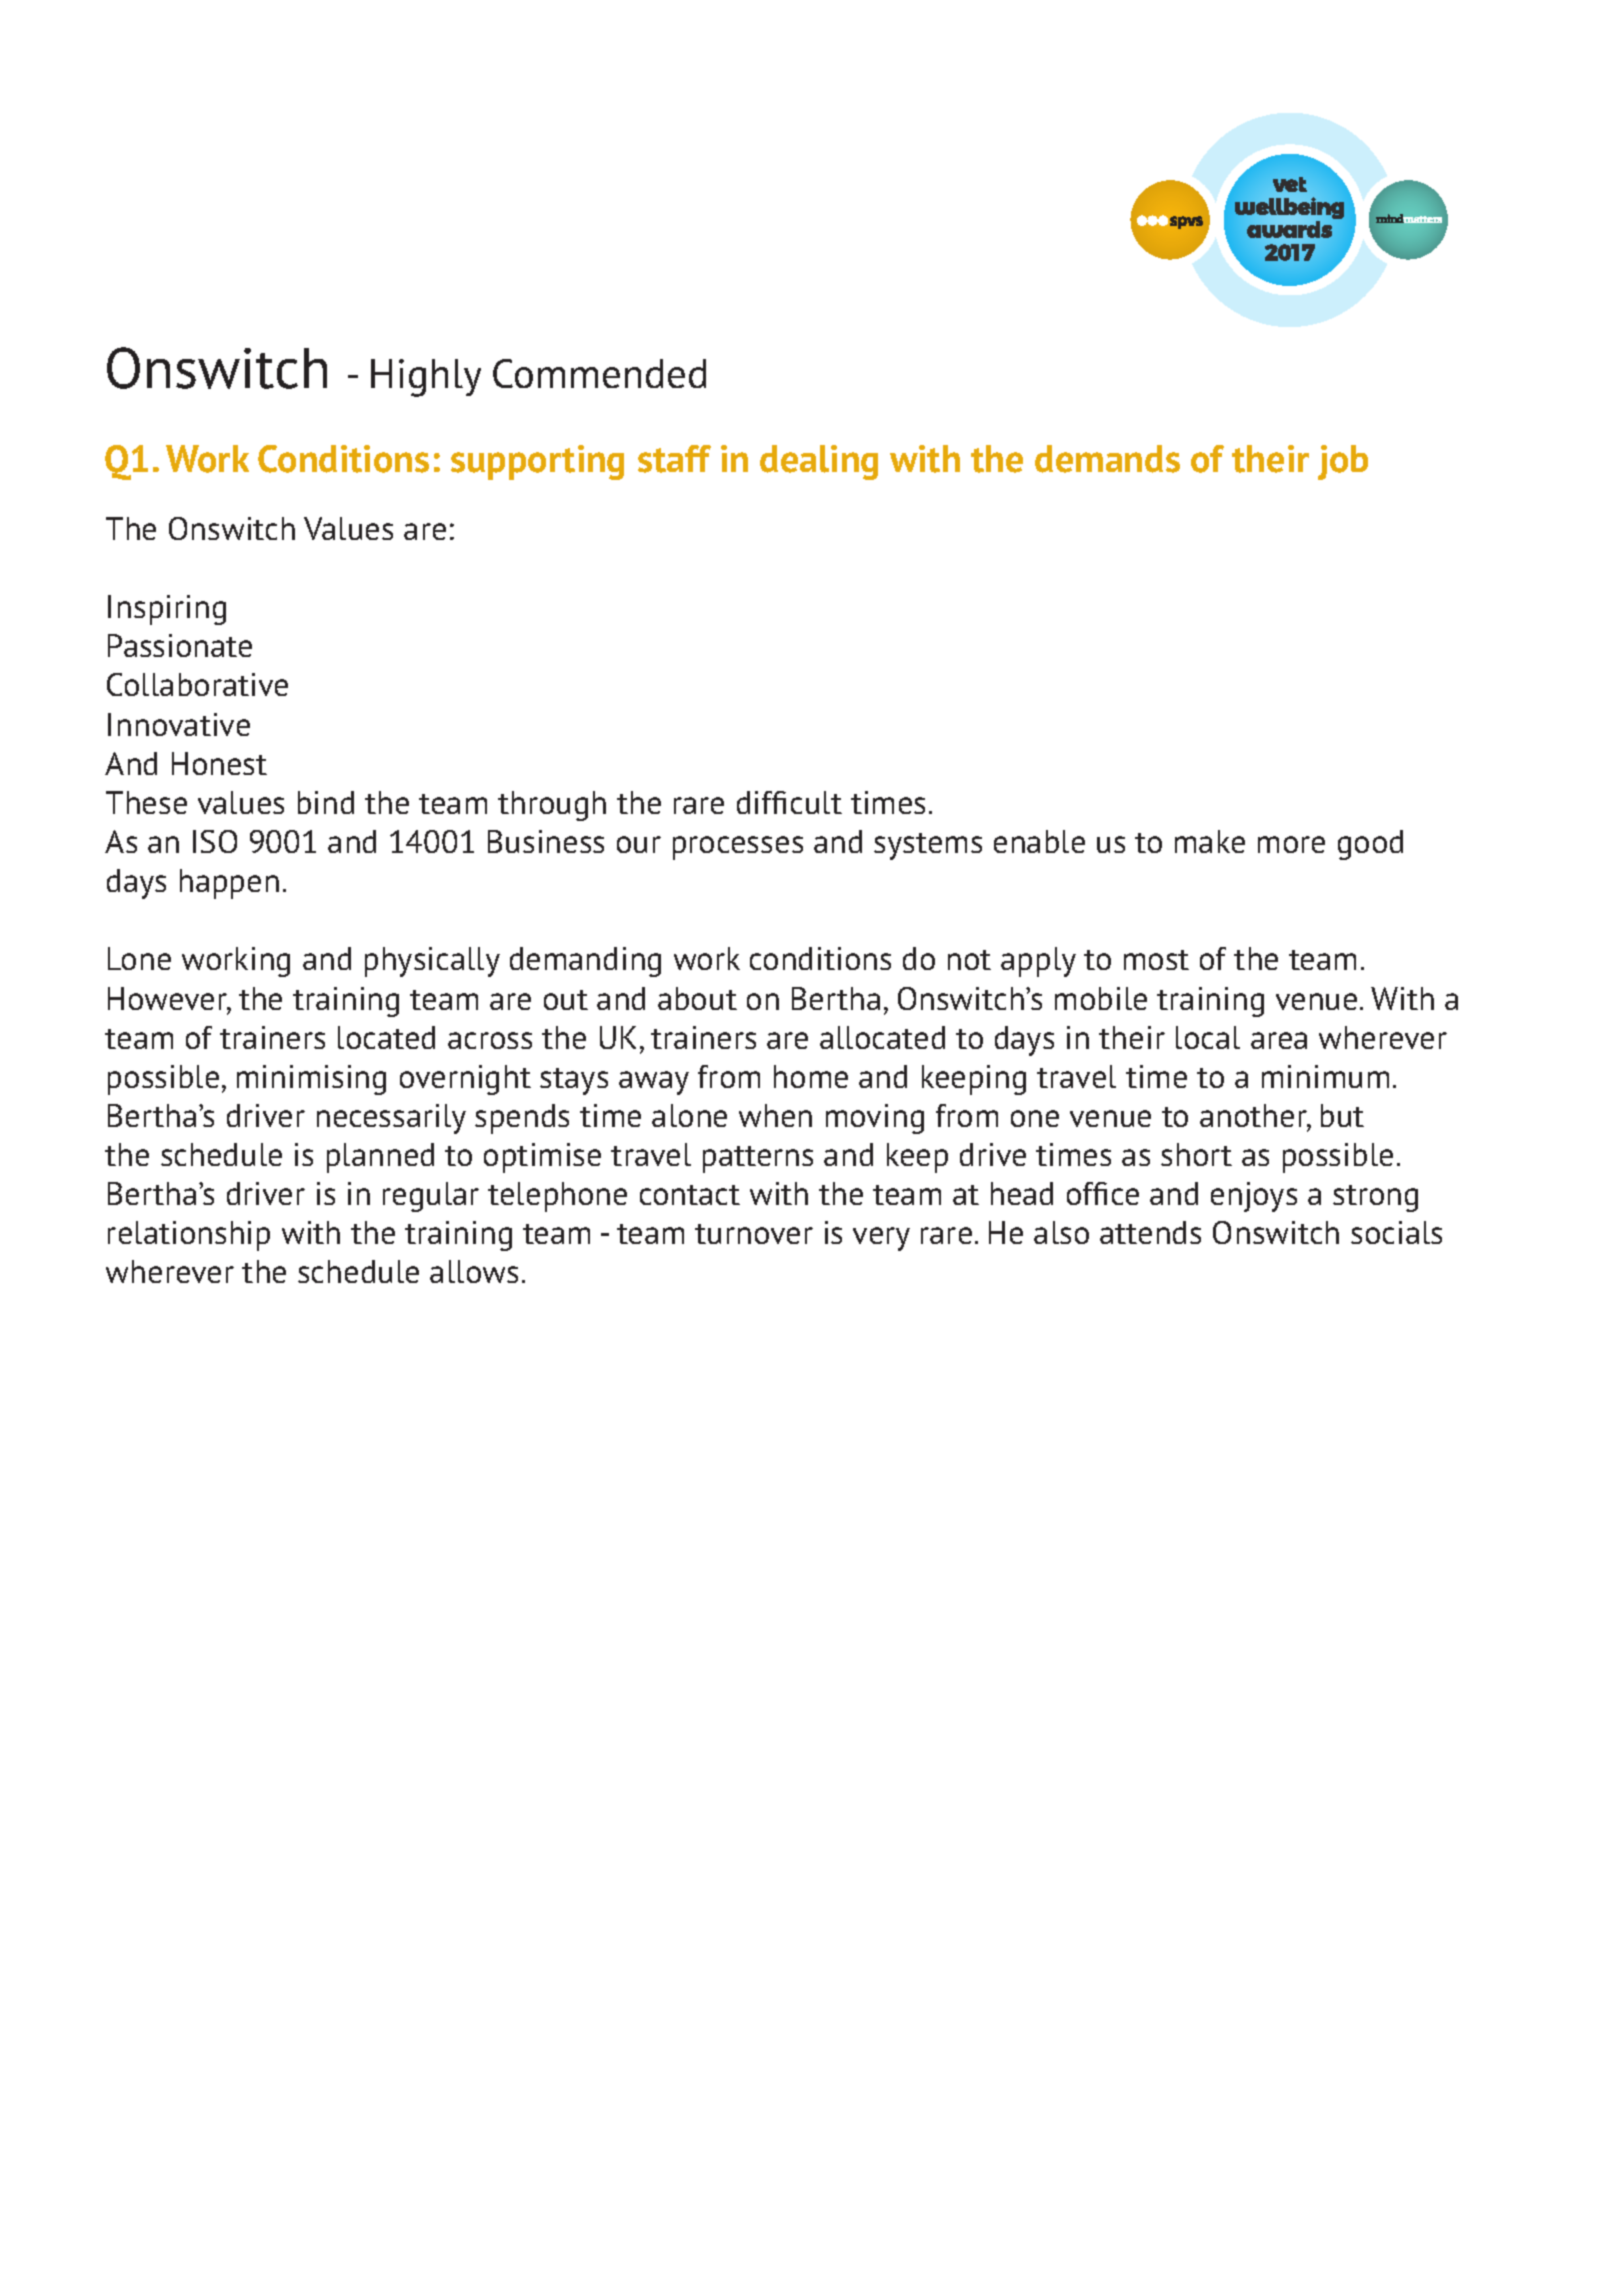  Describe the element at coordinates (426, 378) in the document. I see `Highly` at that location.
